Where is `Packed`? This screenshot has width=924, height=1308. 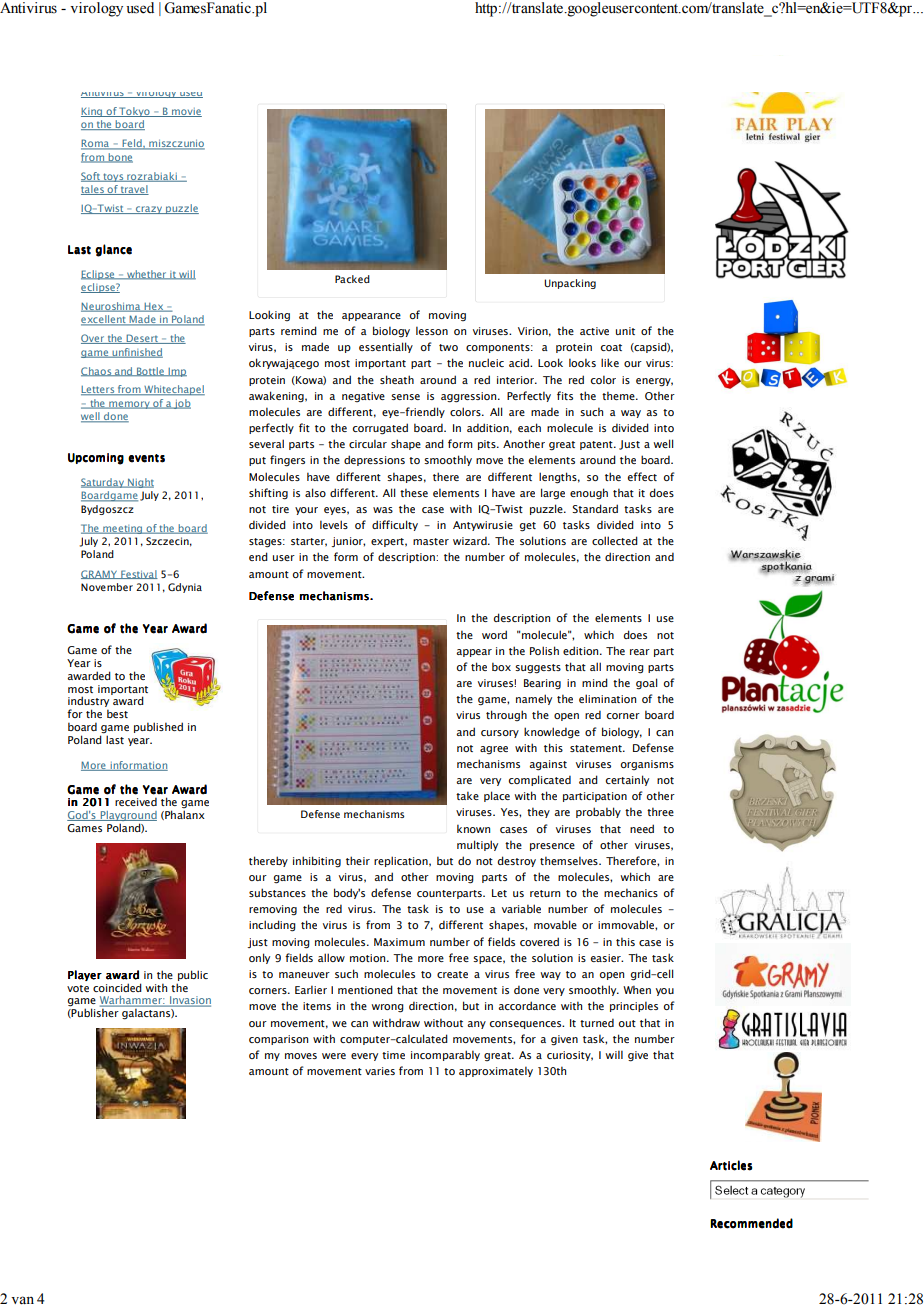
Packed is located at coordinates (352, 279).
